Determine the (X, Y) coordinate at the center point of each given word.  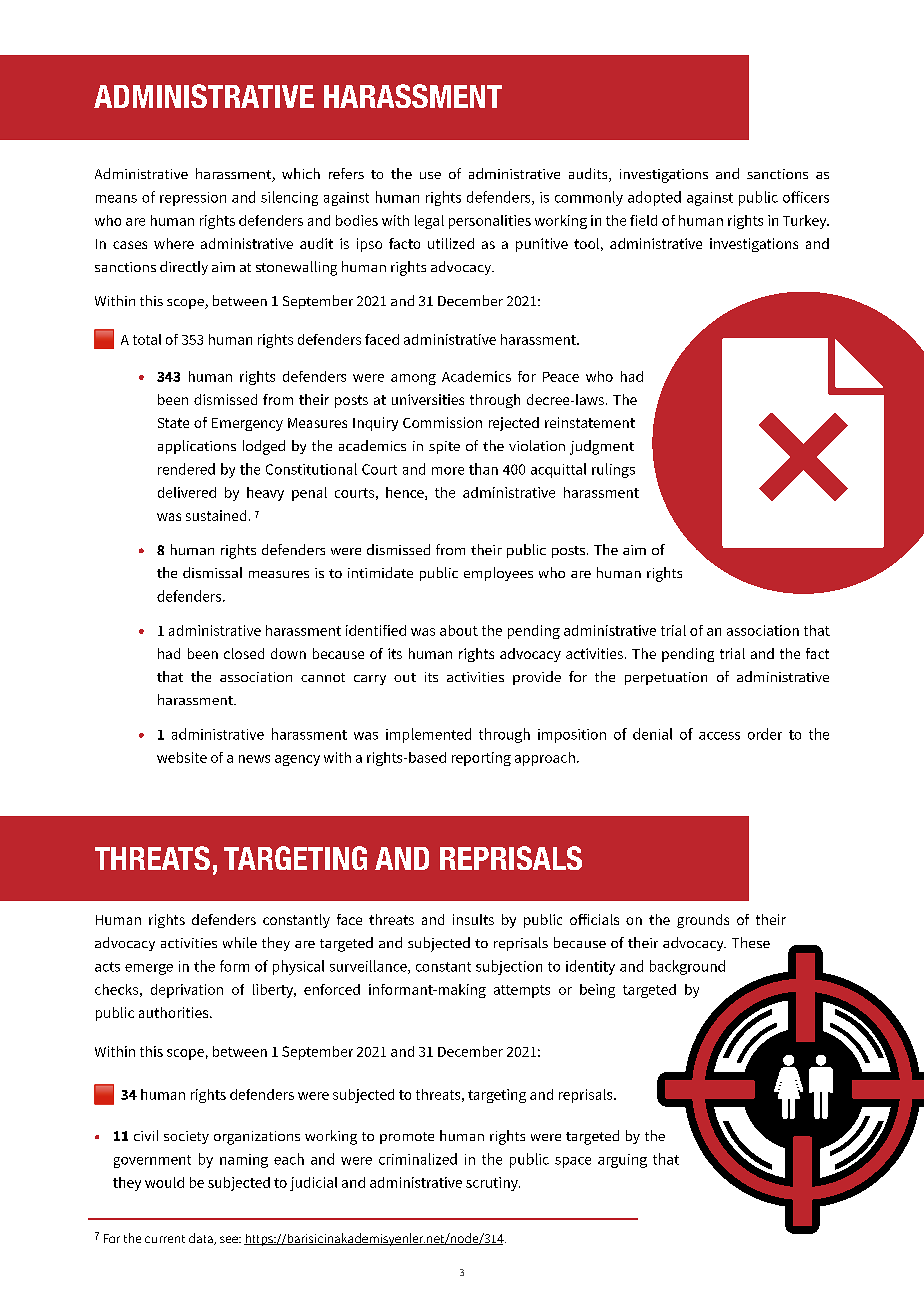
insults (473, 919)
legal (429, 222)
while (240, 942)
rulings (613, 470)
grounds (703, 921)
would (164, 1182)
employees (498, 574)
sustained (216, 515)
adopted (654, 198)
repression (193, 199)
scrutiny (493, 1184)
